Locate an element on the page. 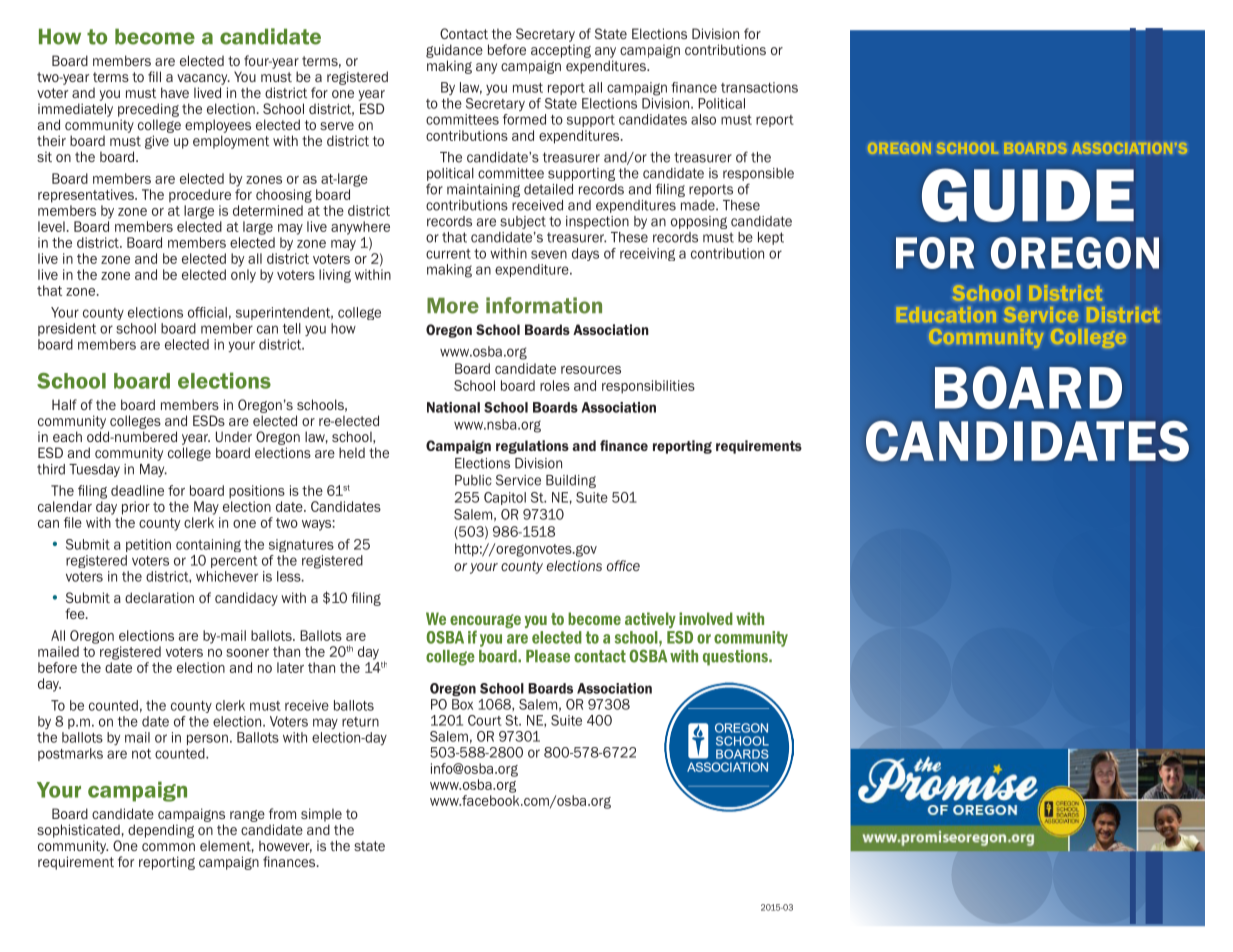 The width and height of the document is (1233, 952). depending is located at coordinates (161, 831).
